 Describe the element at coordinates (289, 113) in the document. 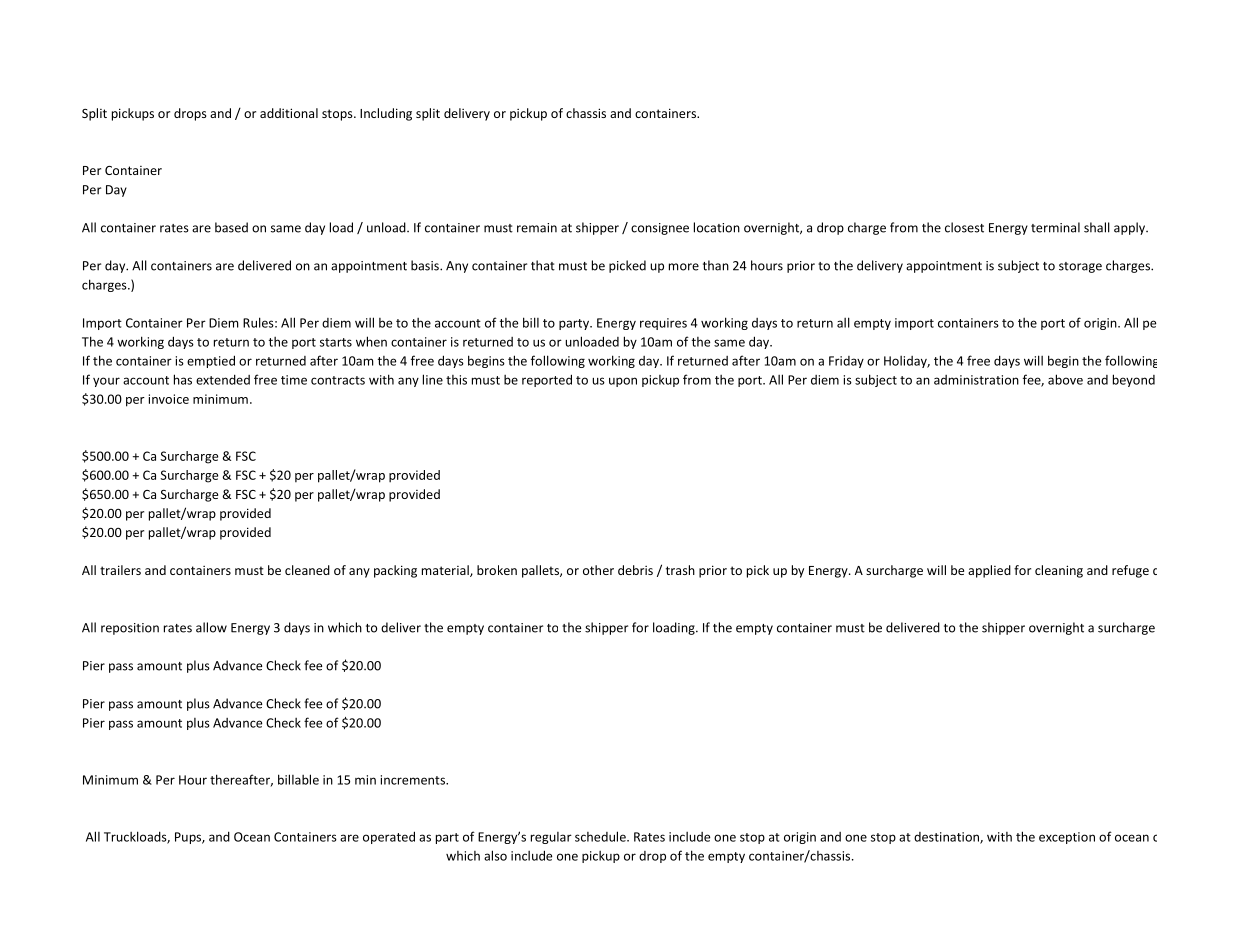

I see `additional` at that location.
